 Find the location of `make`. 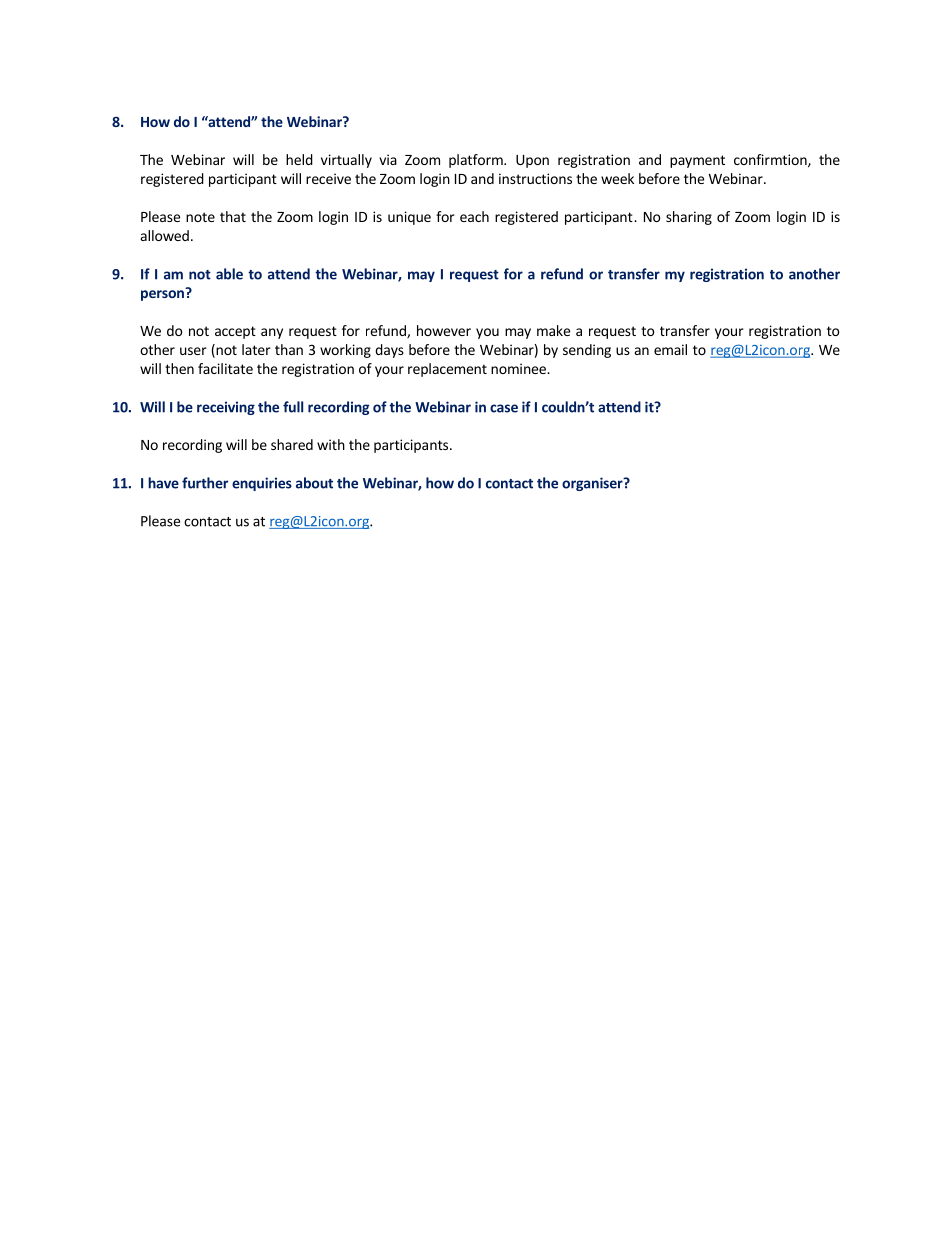

make is located at coordinates (553, 330).
